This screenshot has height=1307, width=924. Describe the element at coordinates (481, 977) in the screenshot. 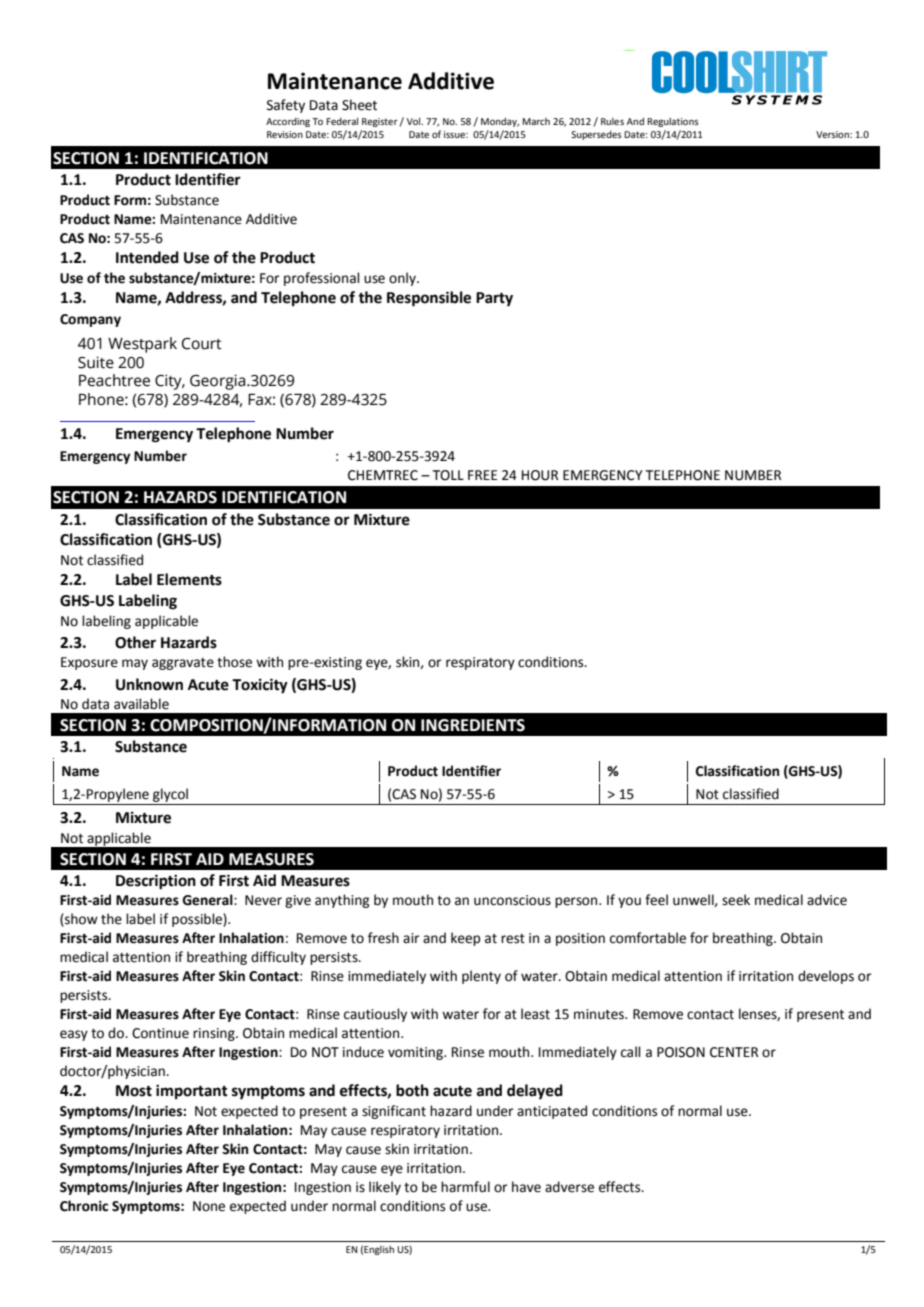

I see `plenty` at that location.
